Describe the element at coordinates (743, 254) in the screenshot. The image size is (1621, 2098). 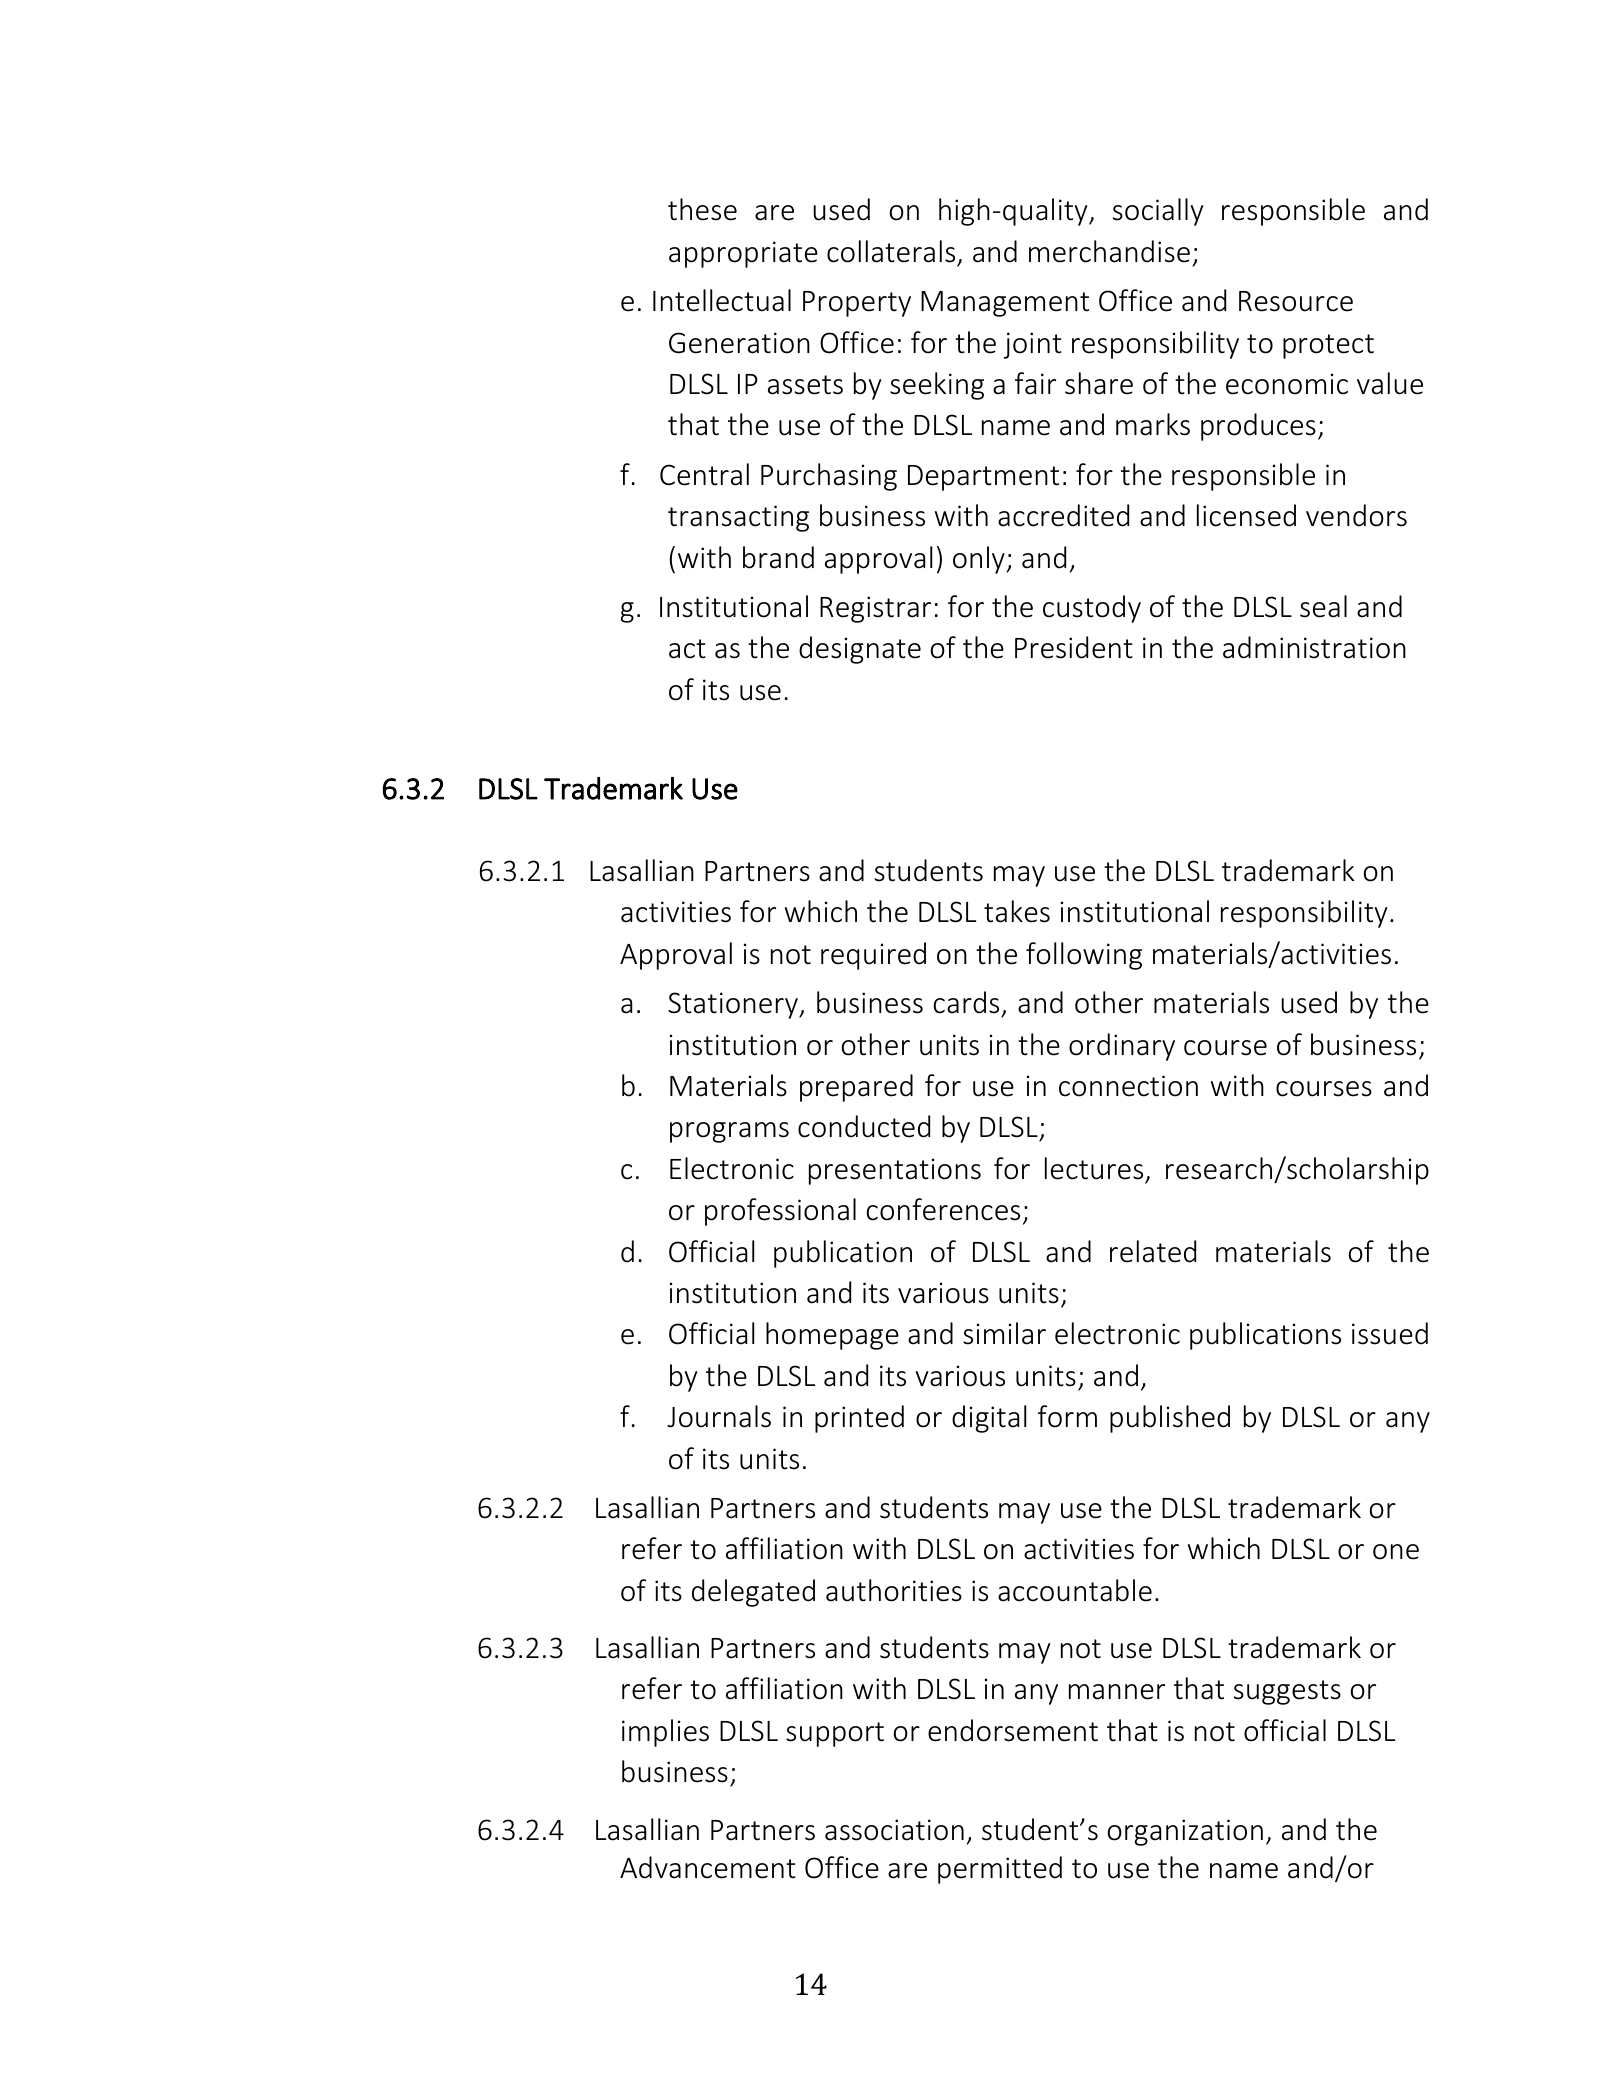
I see `appropriate` at that location.
